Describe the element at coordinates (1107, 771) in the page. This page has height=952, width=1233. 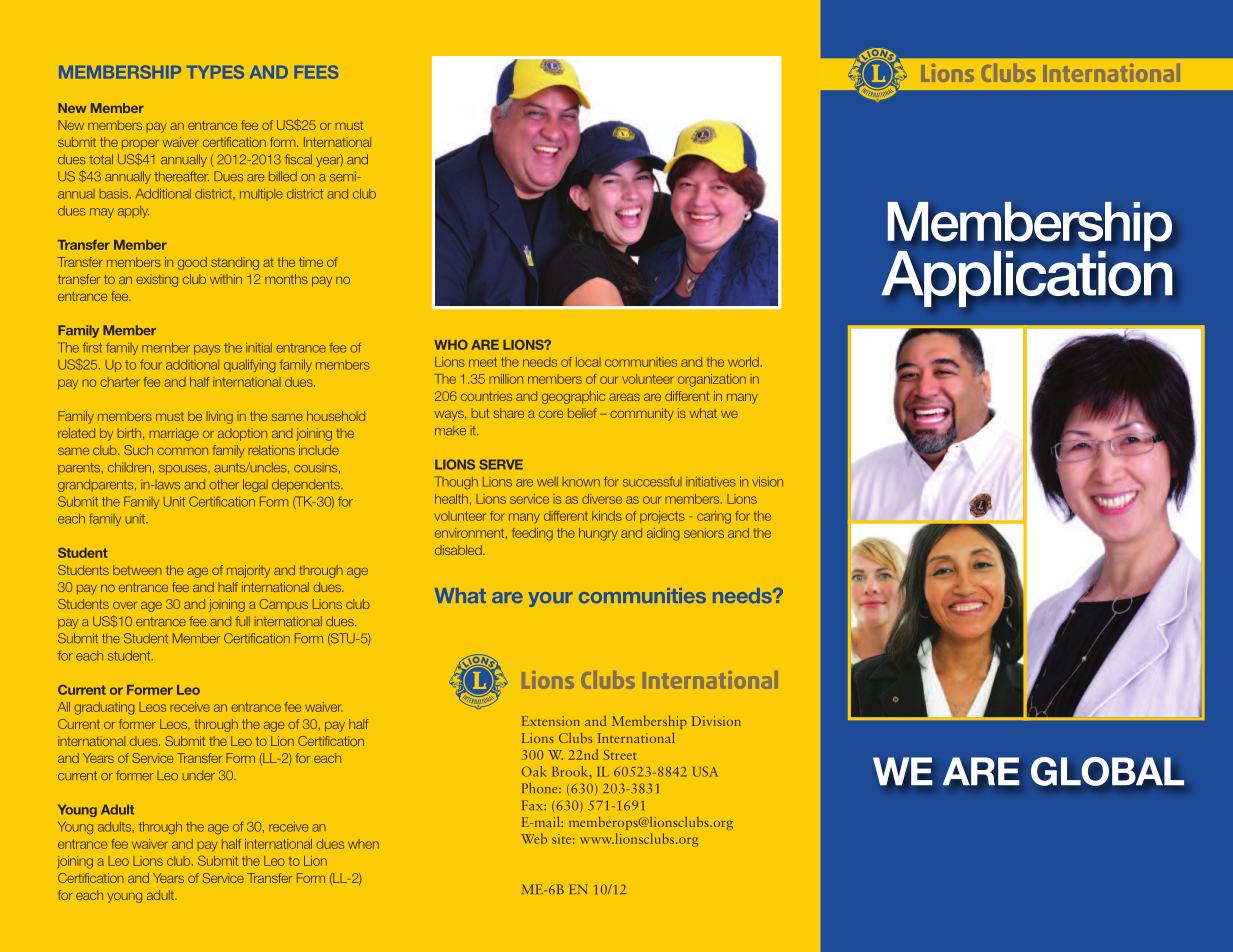
I see `GLOBAL` at that location.
